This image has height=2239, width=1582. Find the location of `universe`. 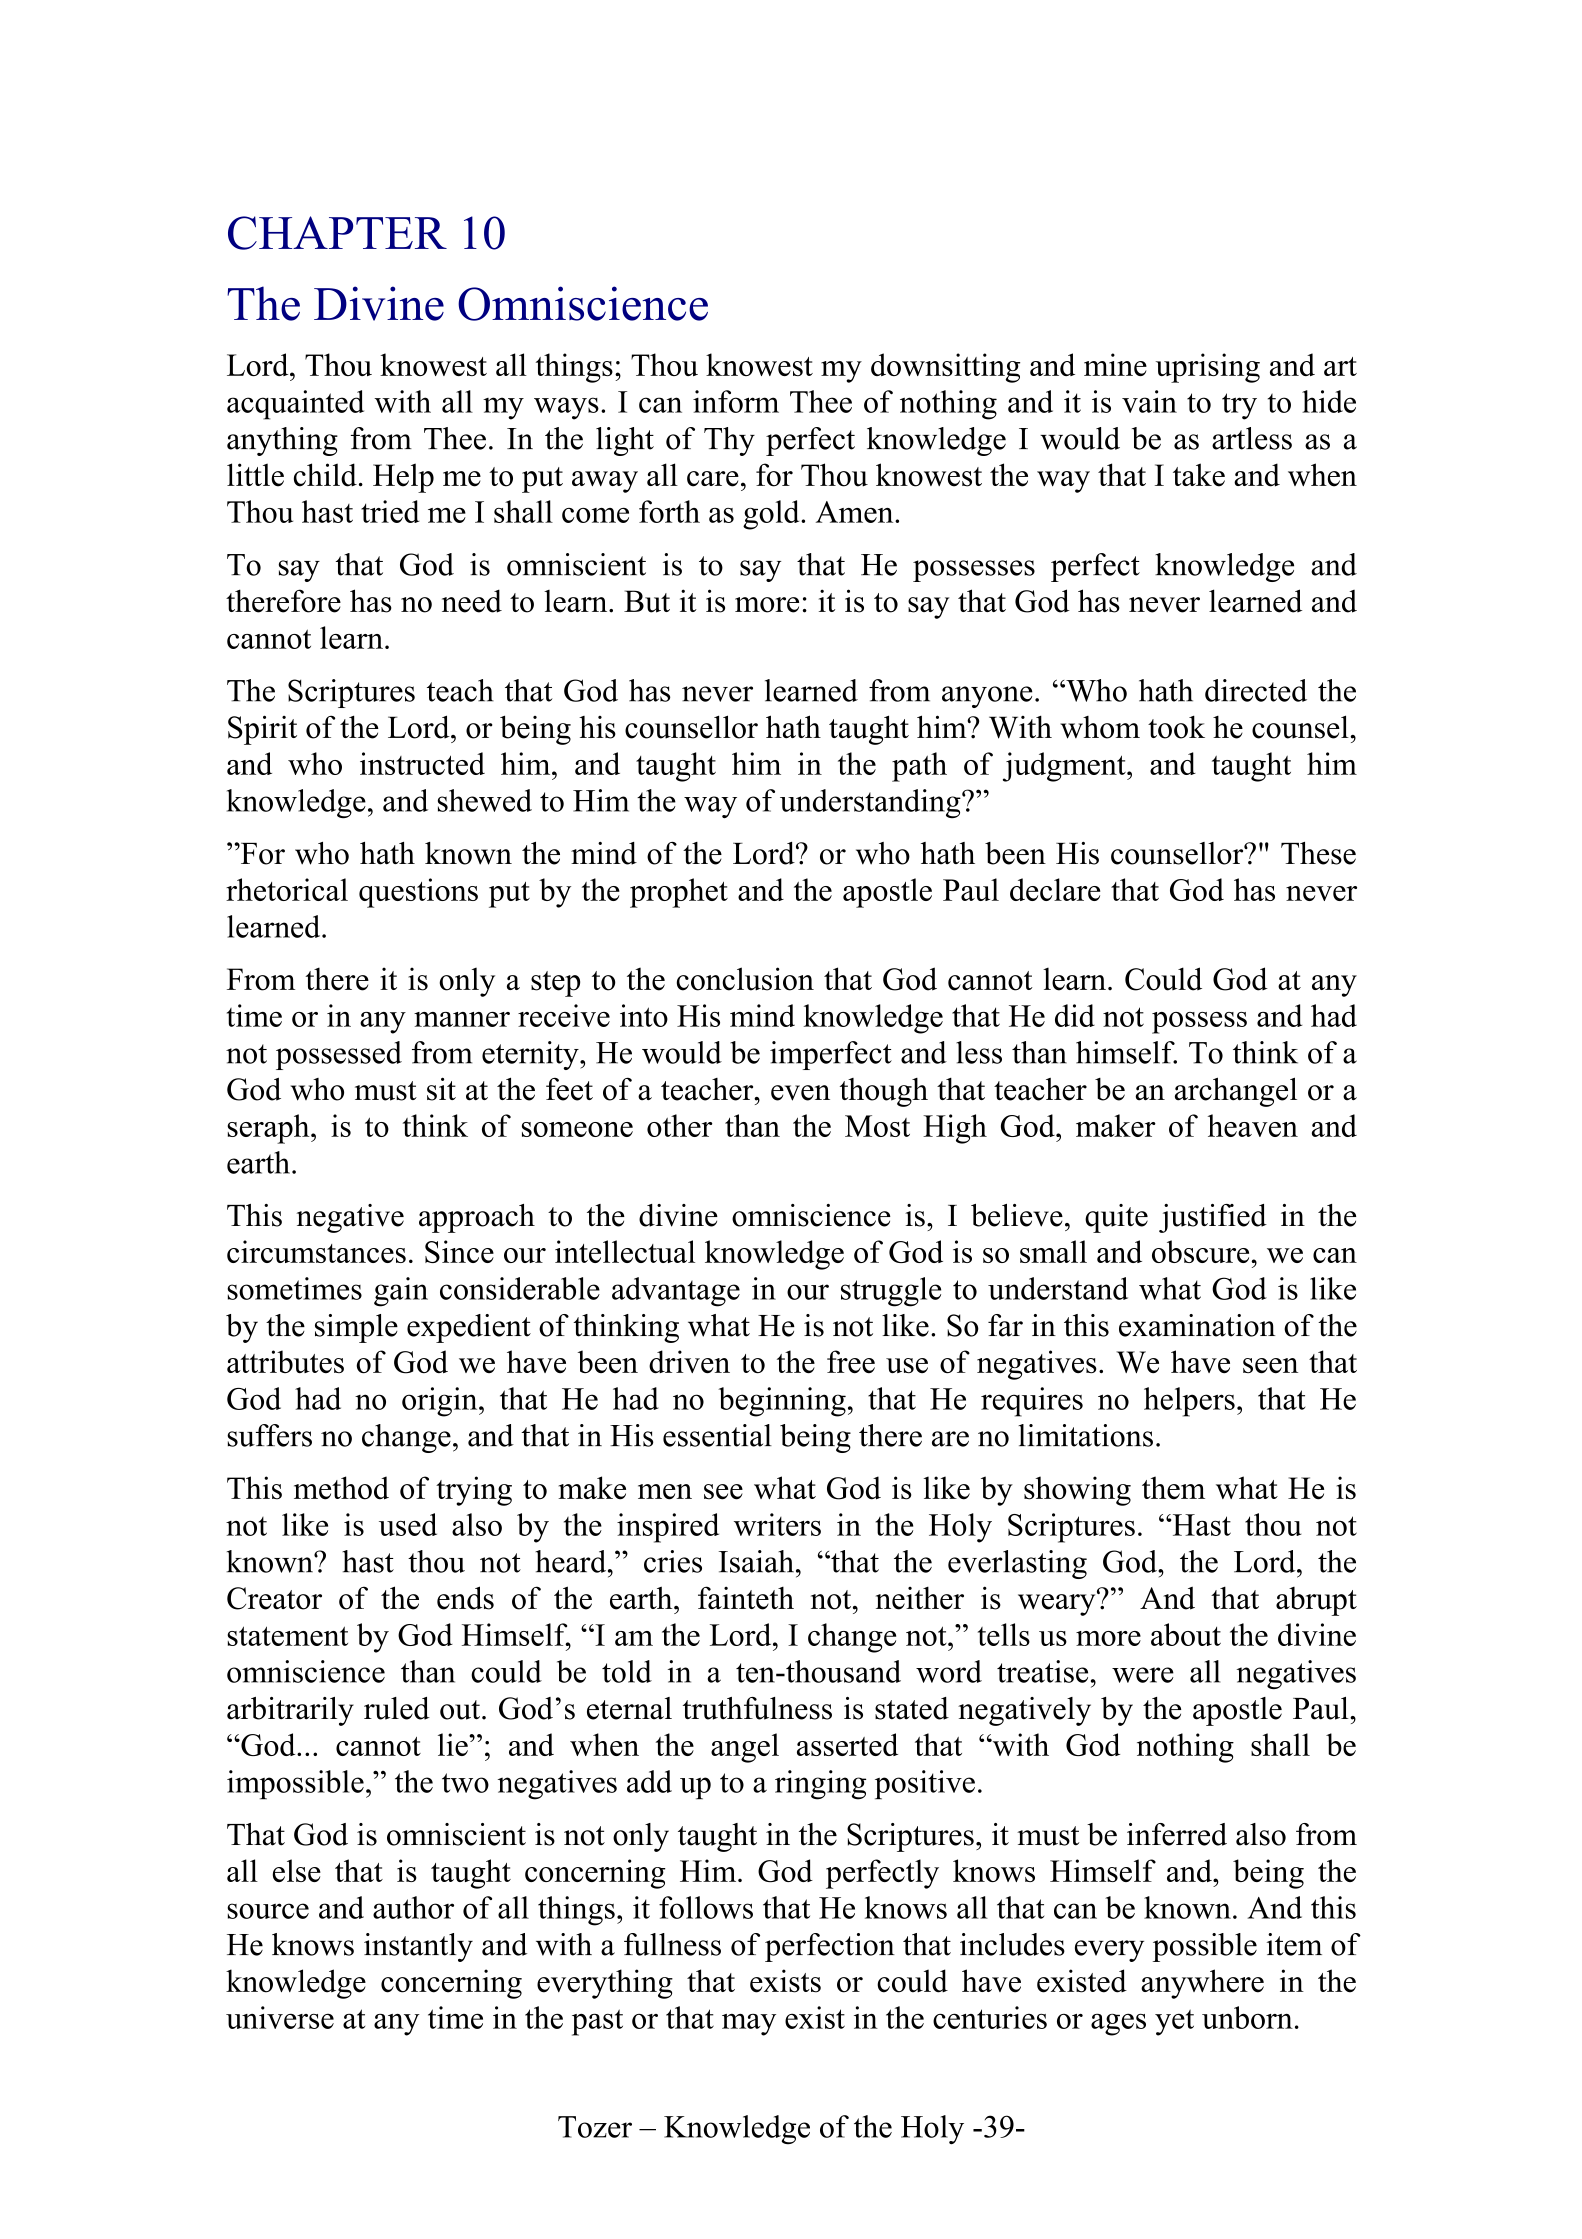

universe is located at coordinates (280, 2017).
